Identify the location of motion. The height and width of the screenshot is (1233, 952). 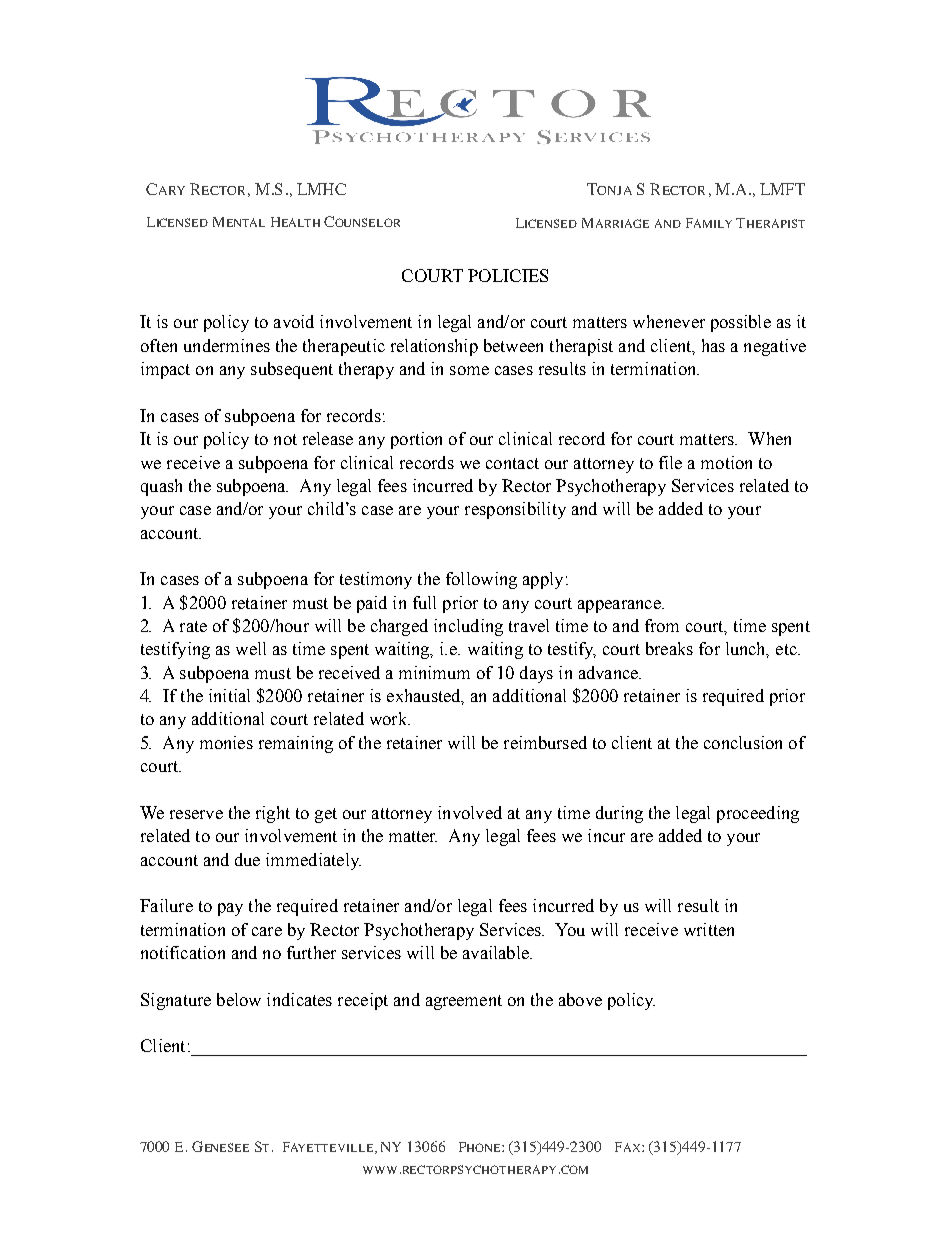
(726, 462).
